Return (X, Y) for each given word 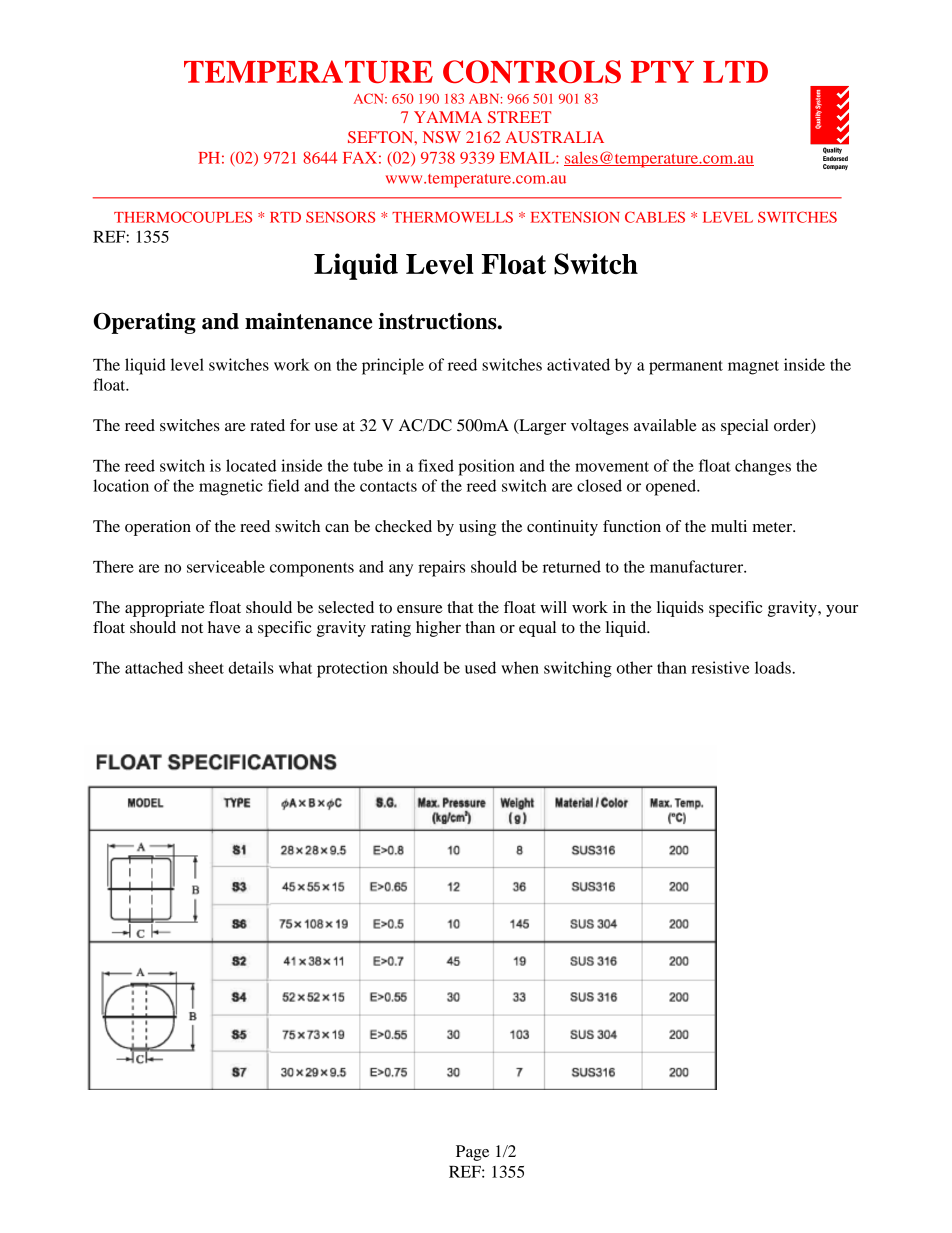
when (520, 667)
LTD (735, 72)
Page (472, 1153)
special (745, 427)
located (251, 465)
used (480, 667)
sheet (206, 667)
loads (774, 667)
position (486, 467)
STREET (519, 117)
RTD (285, 217)
